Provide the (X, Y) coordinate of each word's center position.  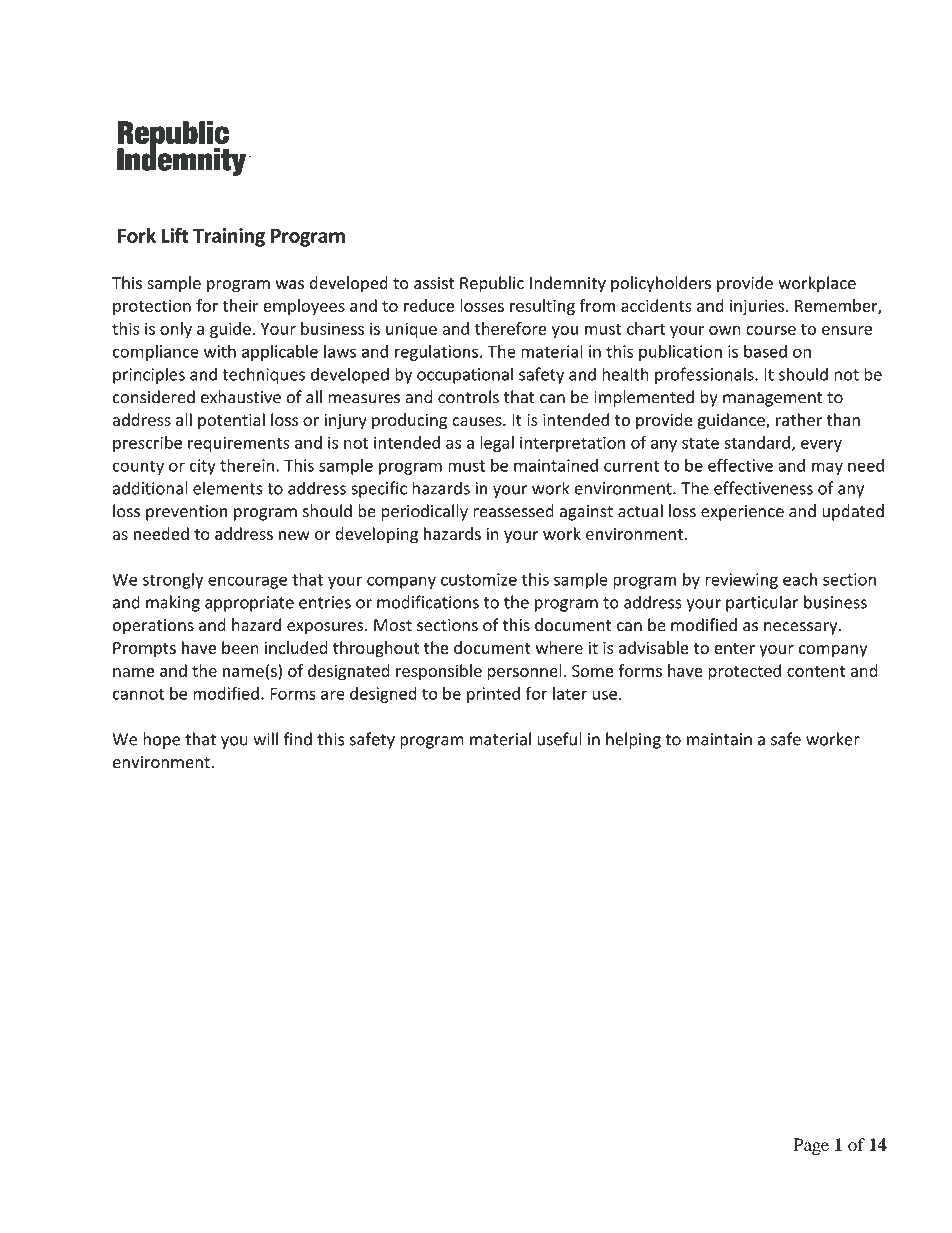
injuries (757, 307)
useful (559, 739)
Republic (492, 284)
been (240, 647)
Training (229, 237)
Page (811, 1146)
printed (493, 695)
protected (744, 672)
